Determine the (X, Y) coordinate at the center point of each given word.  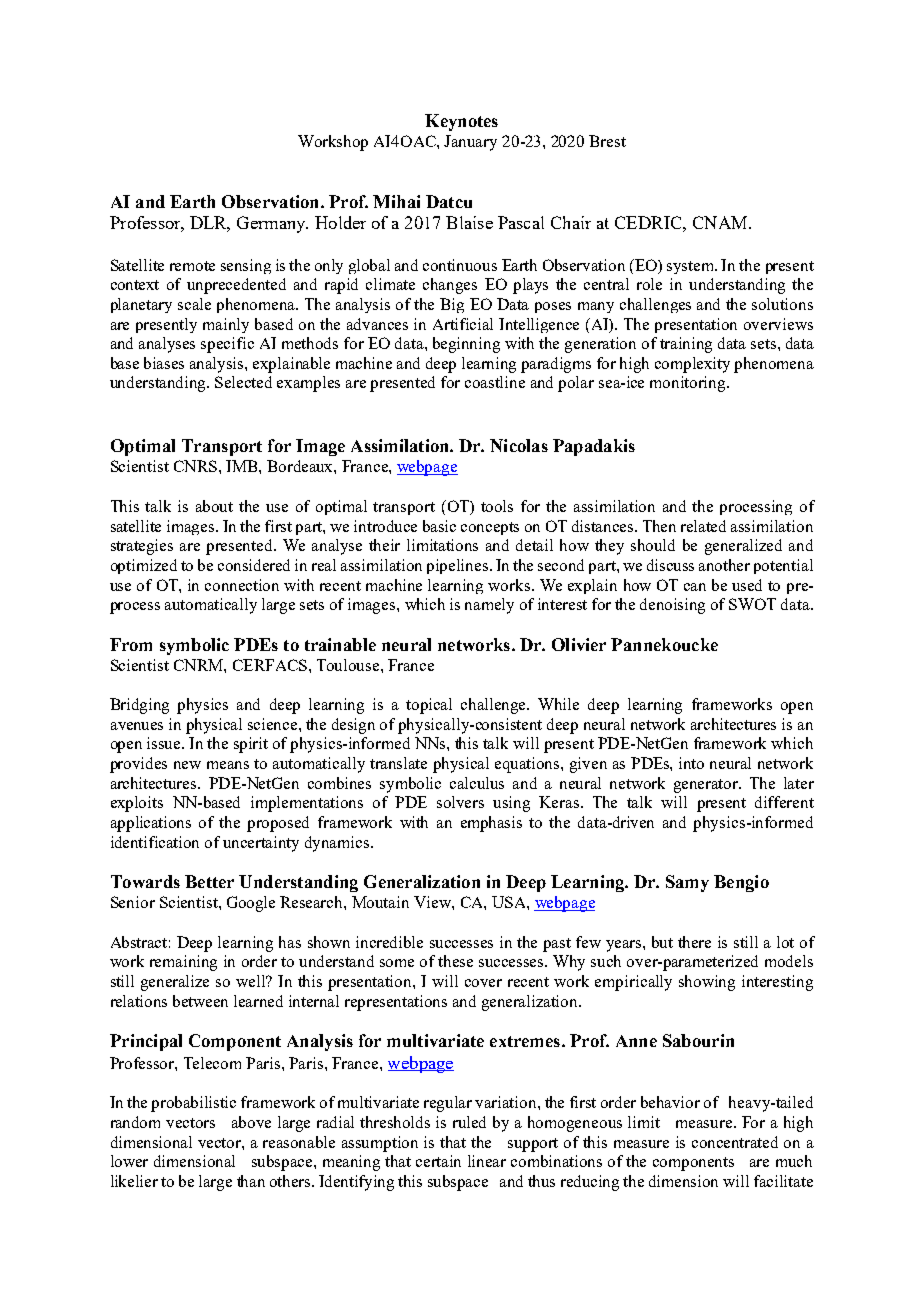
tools (497, 506)
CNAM (721, 222)
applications (151, 824)
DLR (210, 223)
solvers (460, 802)
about (214, 506)
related (703, 526)
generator (707, 786)
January (470, 143)
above (251, 1122)
